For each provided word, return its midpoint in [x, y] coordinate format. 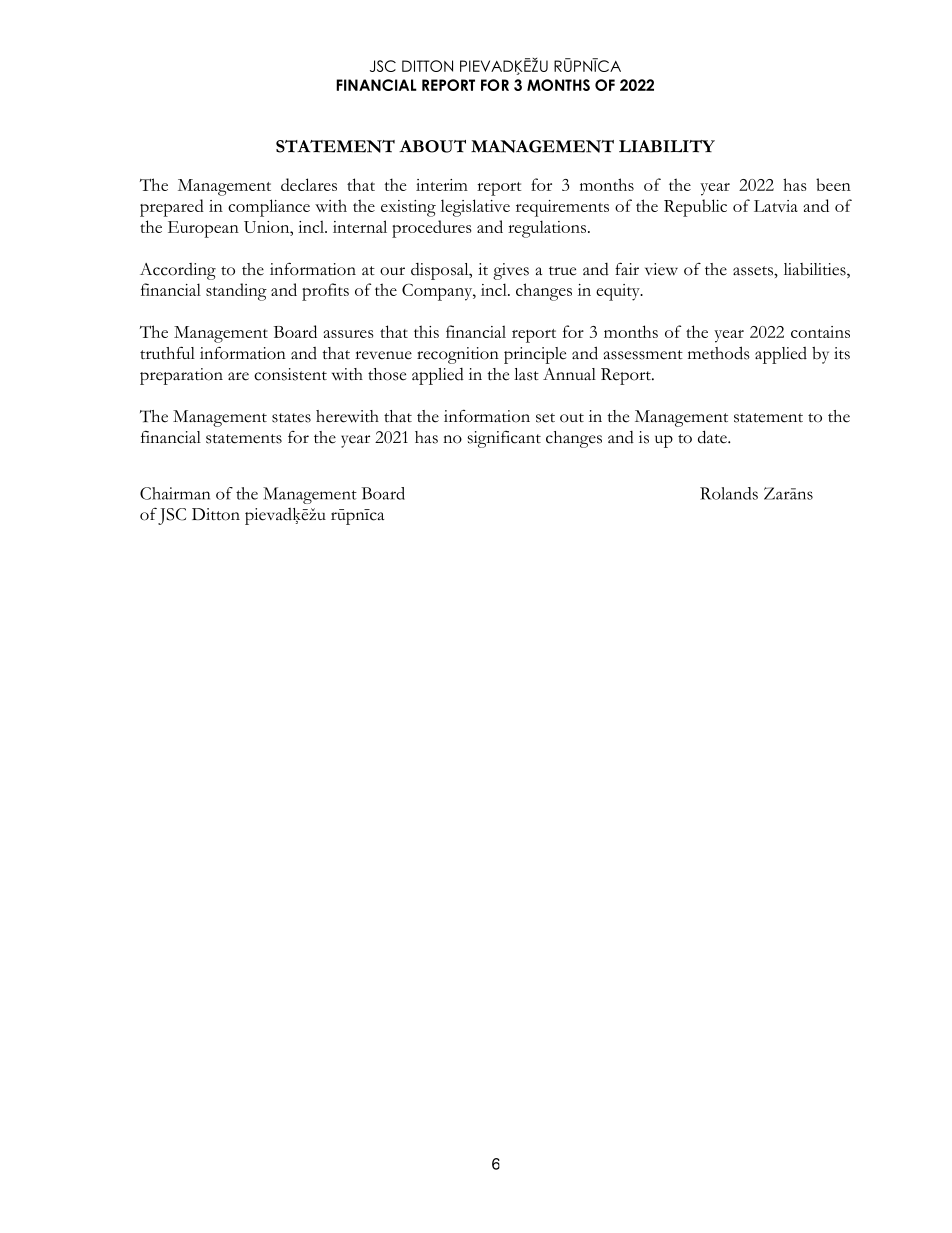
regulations [548, 229]
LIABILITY [667, 146]
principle [535, 355]
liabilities [816, 270]
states [291, 418]
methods [718, 353]
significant [504, 439]
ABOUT [432, 146]
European [203, 229]
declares [309, 184]
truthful [167, 352]
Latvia [776, 206]
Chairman [175, 493]
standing [236, 292]
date [713, 437]
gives [511, 271]
